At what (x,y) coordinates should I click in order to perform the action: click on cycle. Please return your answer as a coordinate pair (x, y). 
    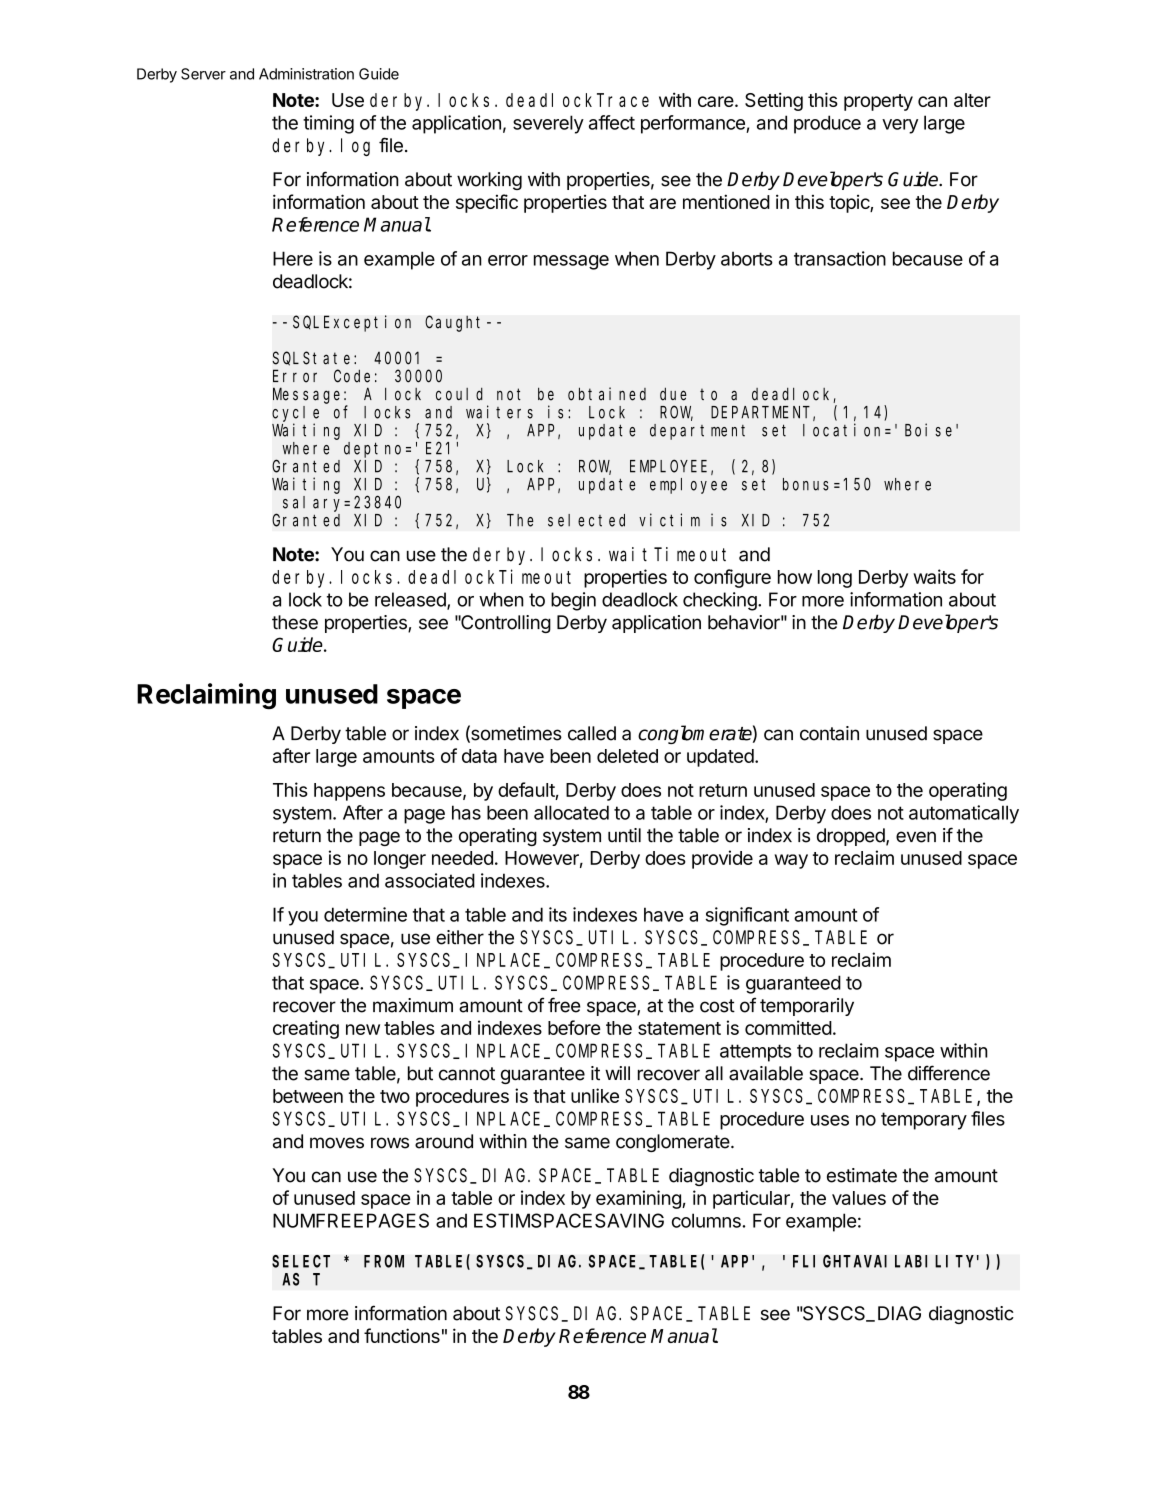
    Looking at the image, I should click on (295, 414).
